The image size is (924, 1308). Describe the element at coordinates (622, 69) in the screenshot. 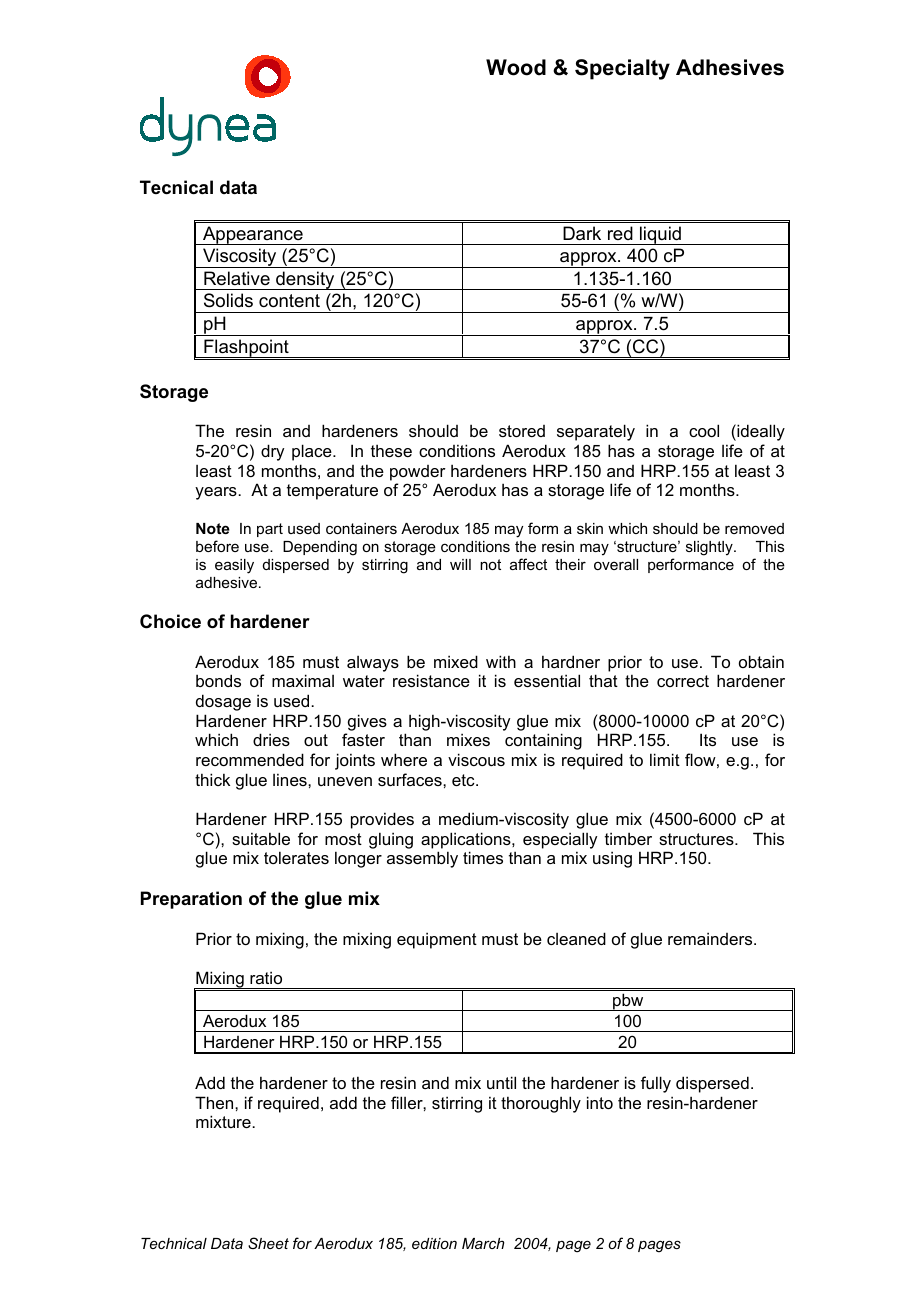

I see `Specialty` at that location.
